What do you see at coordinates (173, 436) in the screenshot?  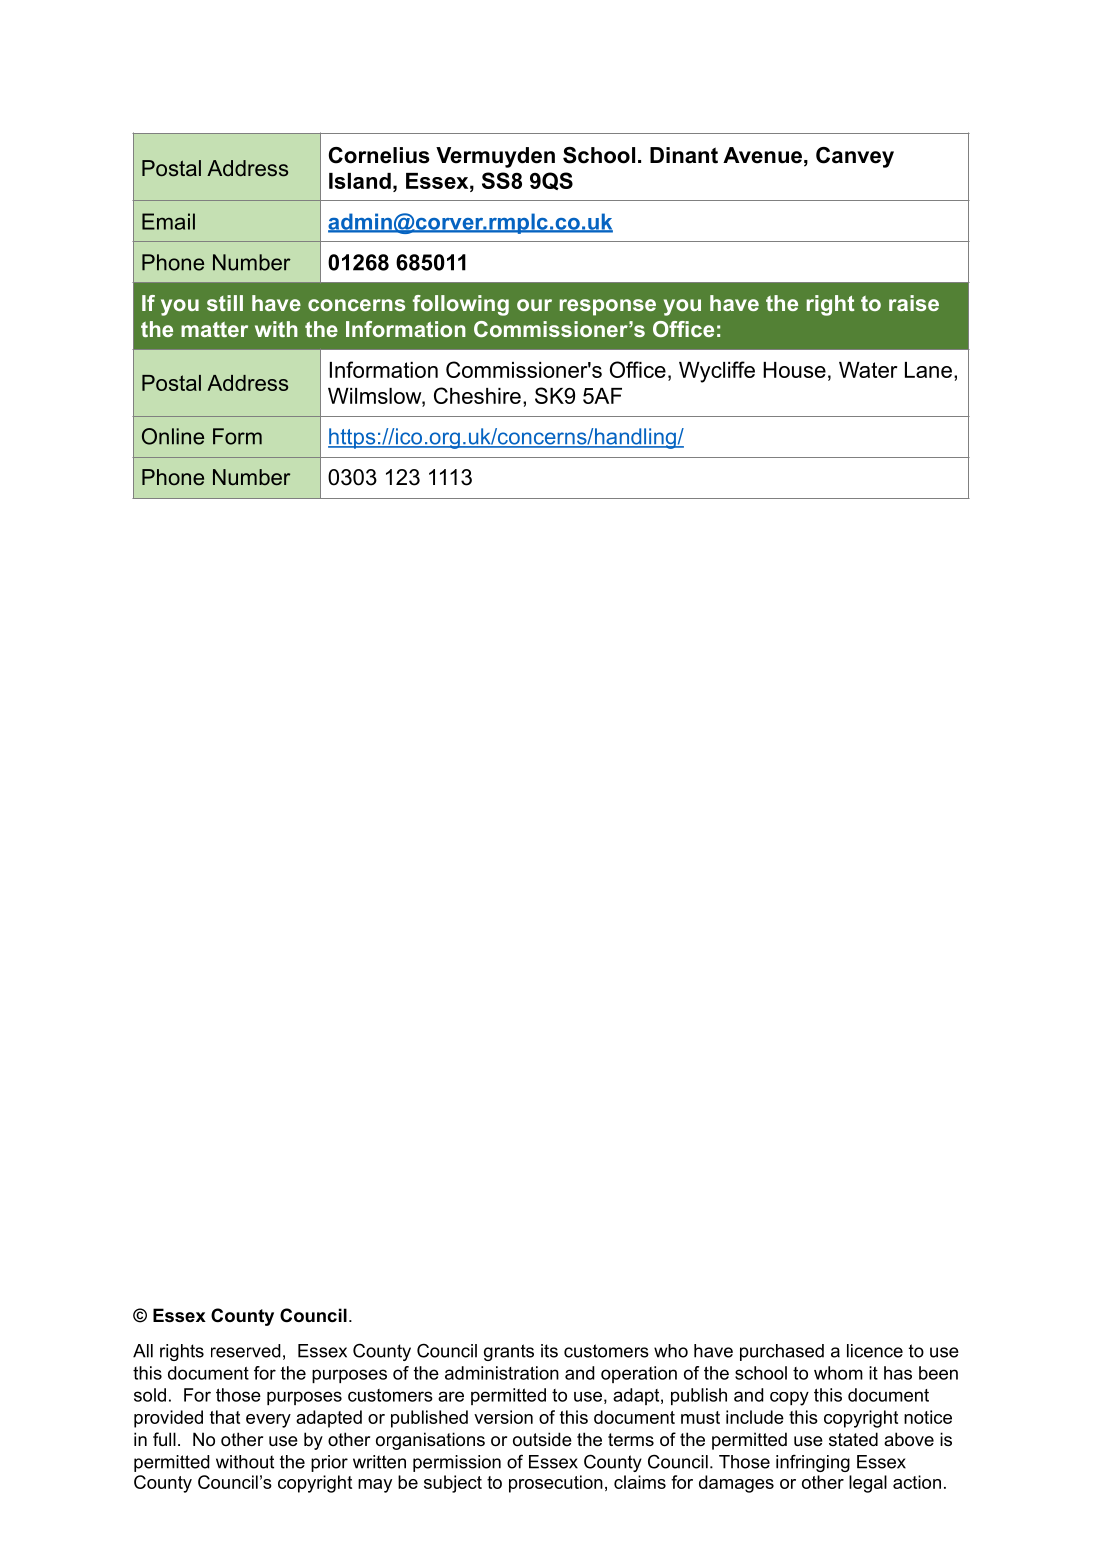 I see `Online` at bounding box center [173, 436].
